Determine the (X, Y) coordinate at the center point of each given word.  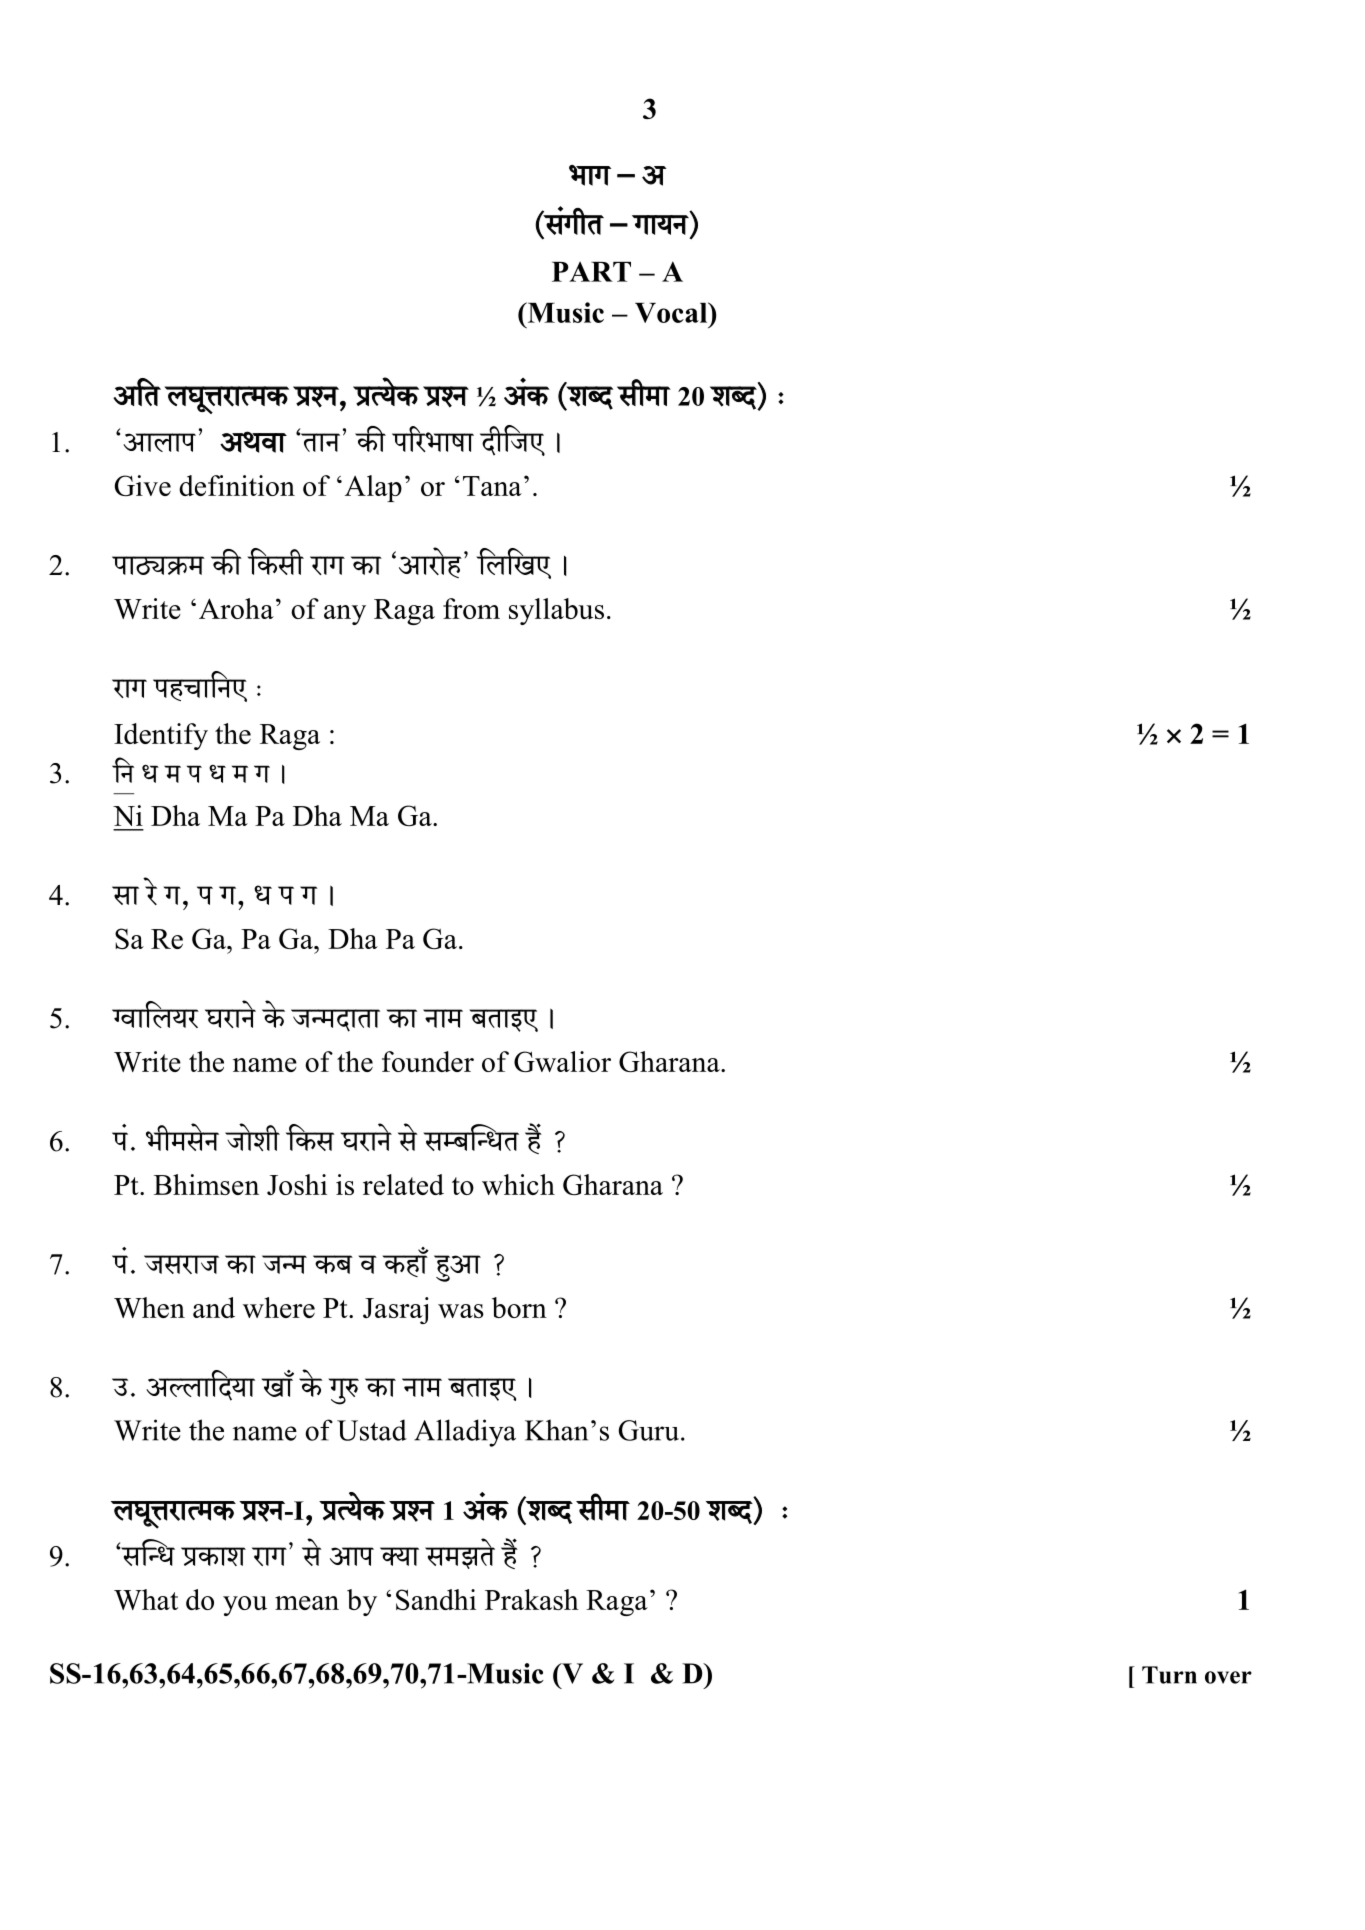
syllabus (556, 611)
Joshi (297, 1184)
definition (237, 485)
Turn (1169, 1675)
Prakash (532, 1599)
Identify (161, 736)
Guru (649, 1430)
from (471, 608)
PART (591, 271)
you (245, 1606)
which (518, 1184)
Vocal (672, 312)
